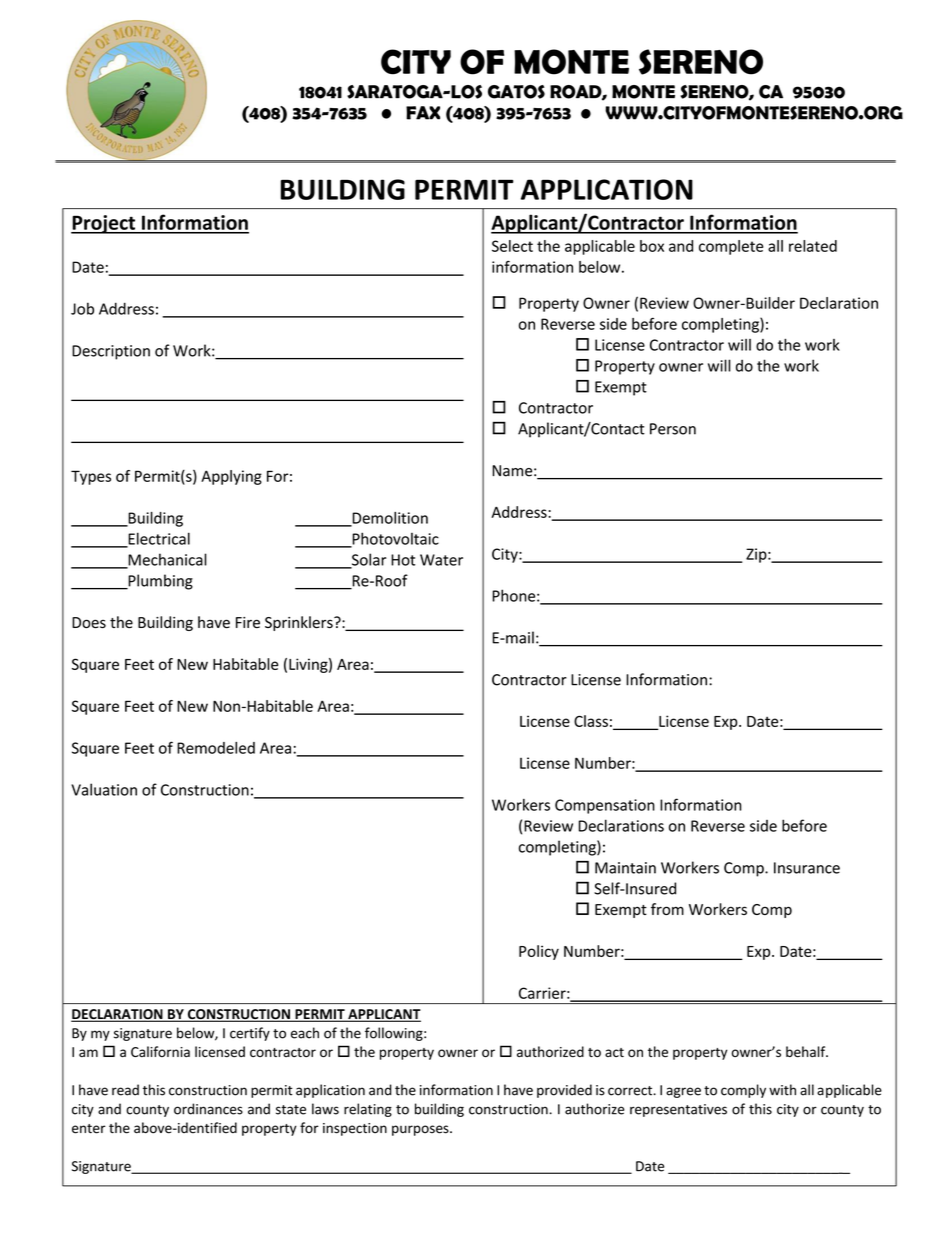 Image resolution: width=952 pixels, height=1233 pixels. What do you see at coordinates (512, 246) in the screenshot?
I see `Select` at bounding box center [512, 246].
